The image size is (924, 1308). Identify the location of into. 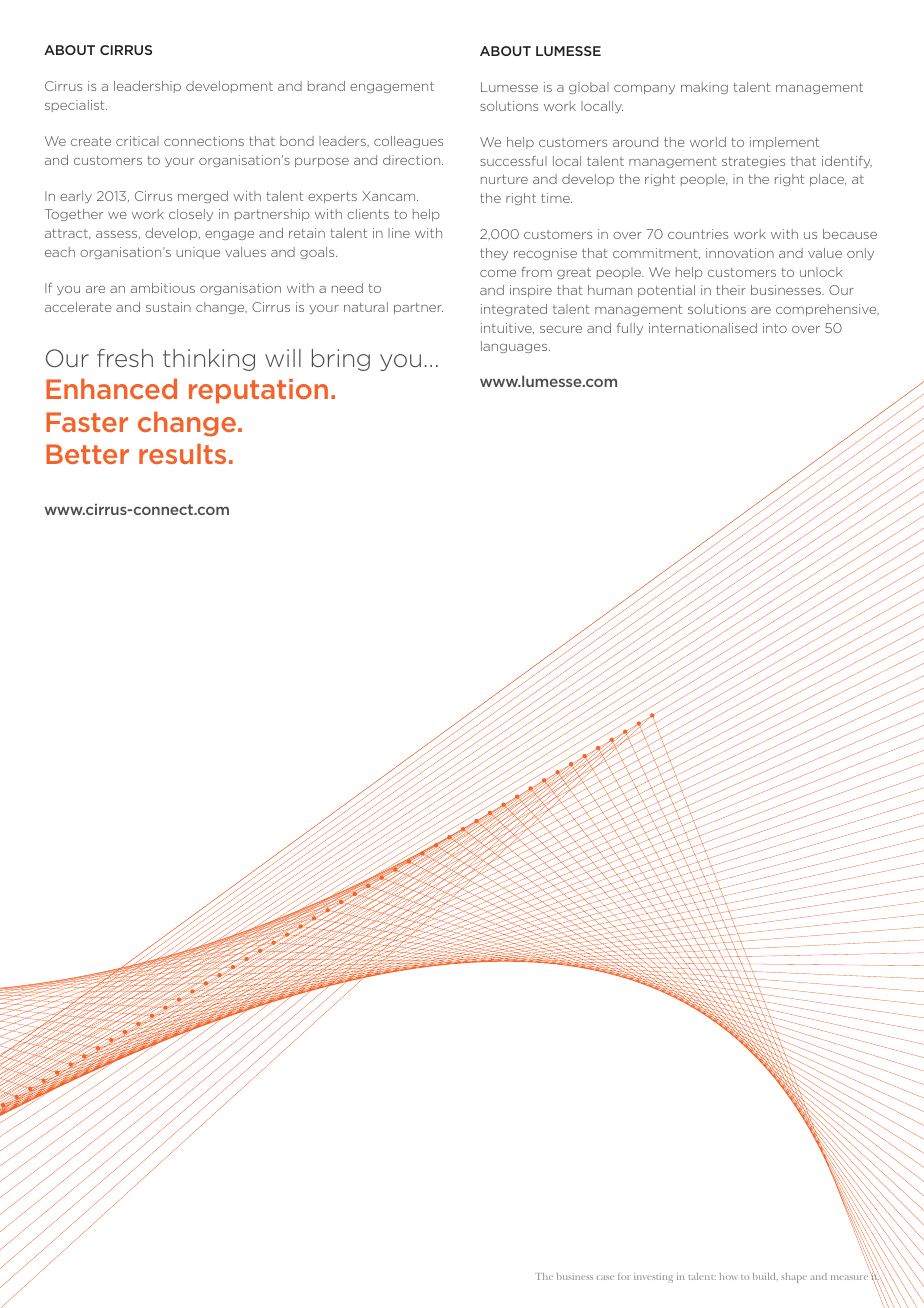
(775, 328).
